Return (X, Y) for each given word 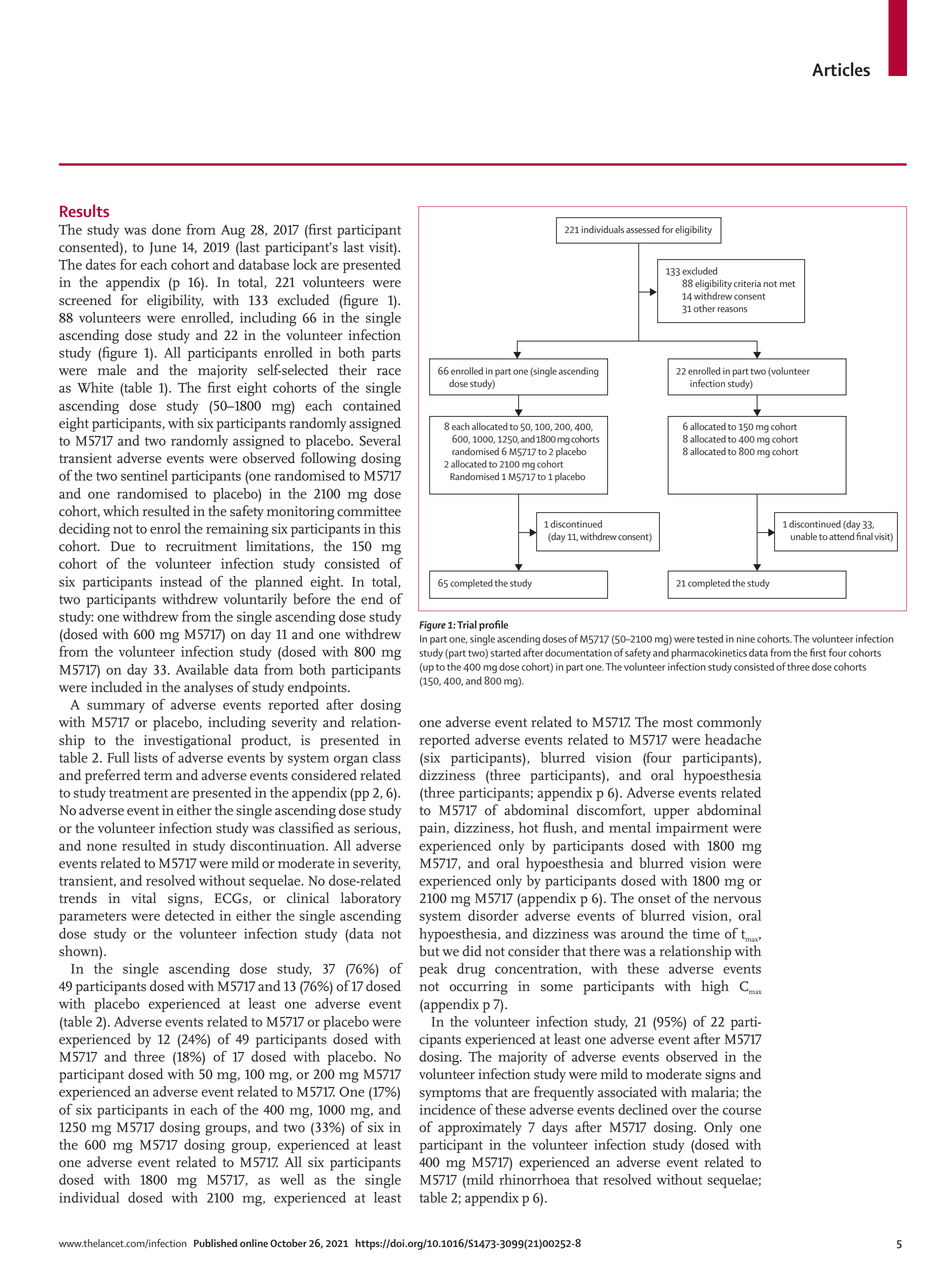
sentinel (144, 475)
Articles (841, 69)
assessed (643, 229)
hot (528, 827)
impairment (692, 829)
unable (804, 536)
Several (380, 440)
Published (216, 1243)
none (102, 847)
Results (84, 210)
